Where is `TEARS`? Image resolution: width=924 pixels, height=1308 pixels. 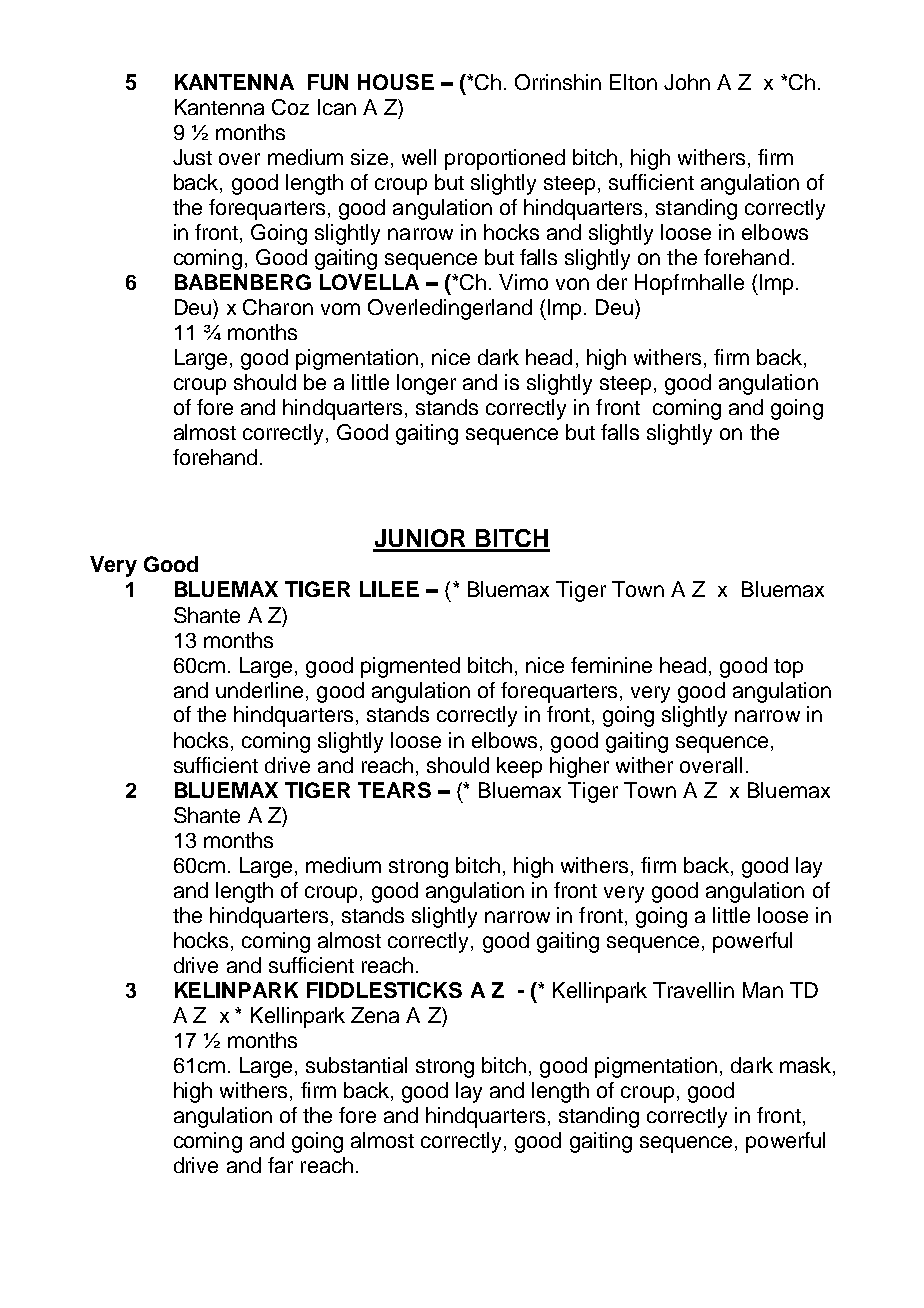 TEARS is located at coordinates (394, 790).
